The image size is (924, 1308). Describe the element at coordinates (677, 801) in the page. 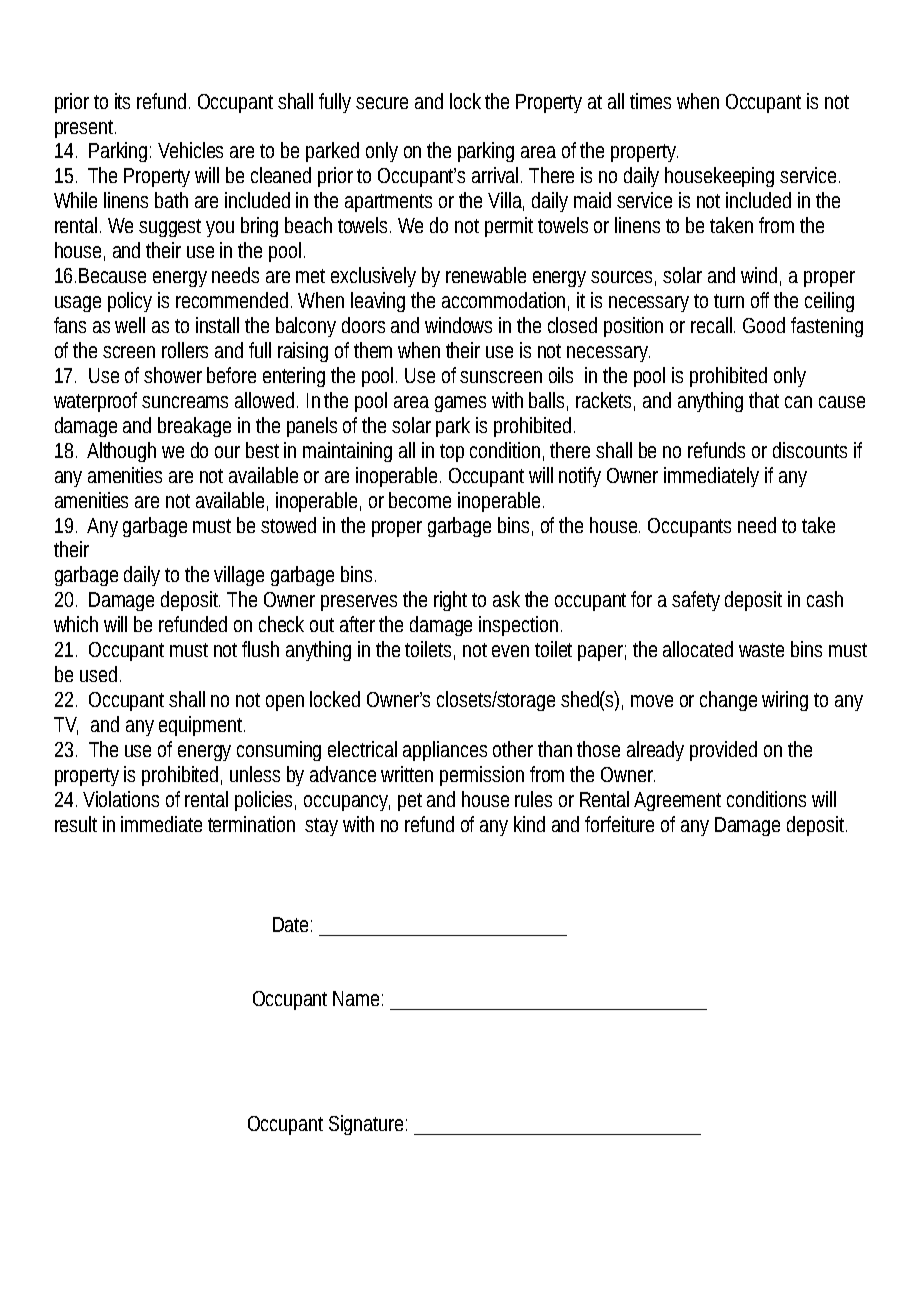

I see `Agreement` at that location.
